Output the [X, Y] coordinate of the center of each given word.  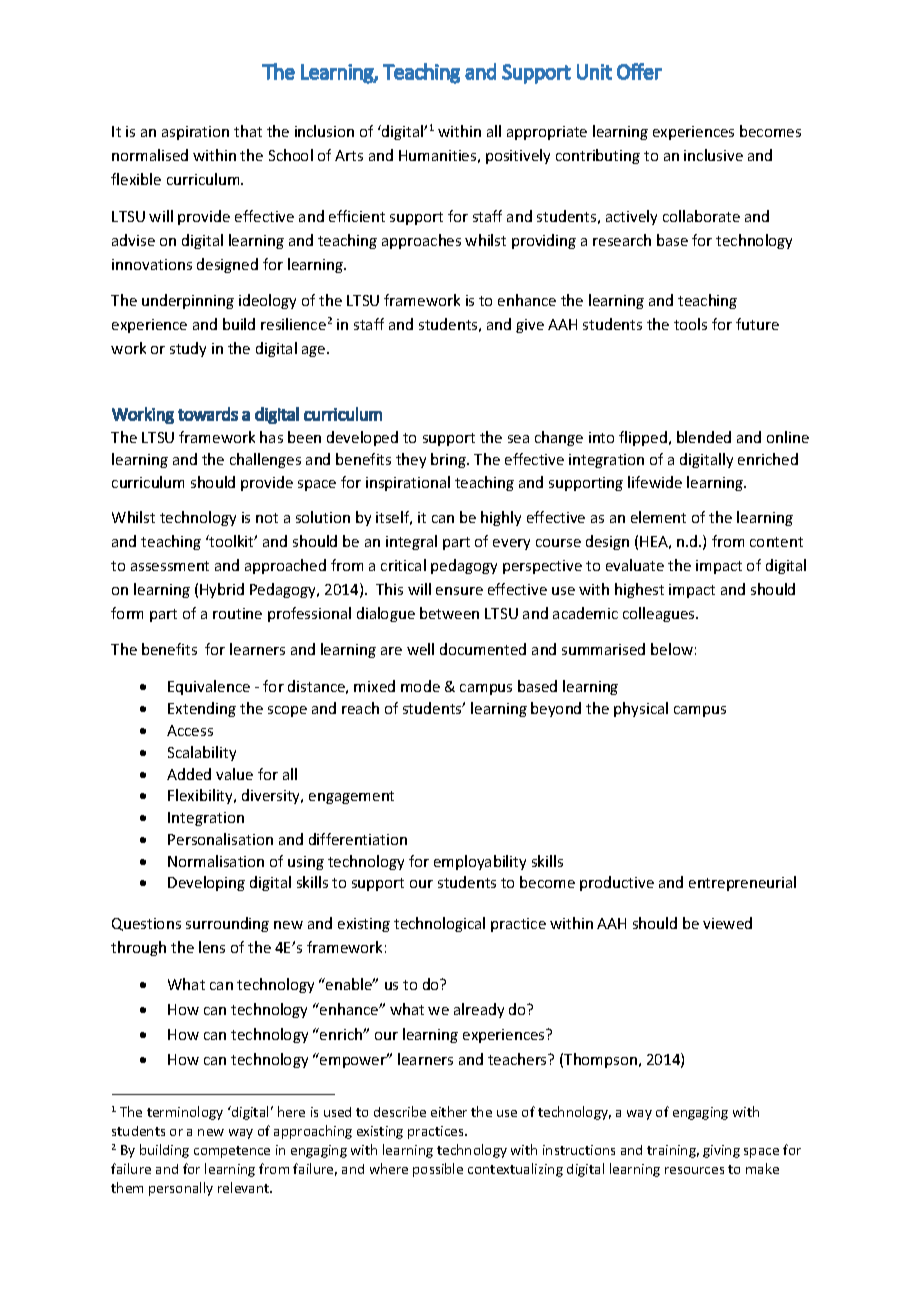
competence [232, 1152]
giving [721, 1151]
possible [438, 1170]
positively [518, 156]
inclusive [713, 155]
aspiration [195, 133]
